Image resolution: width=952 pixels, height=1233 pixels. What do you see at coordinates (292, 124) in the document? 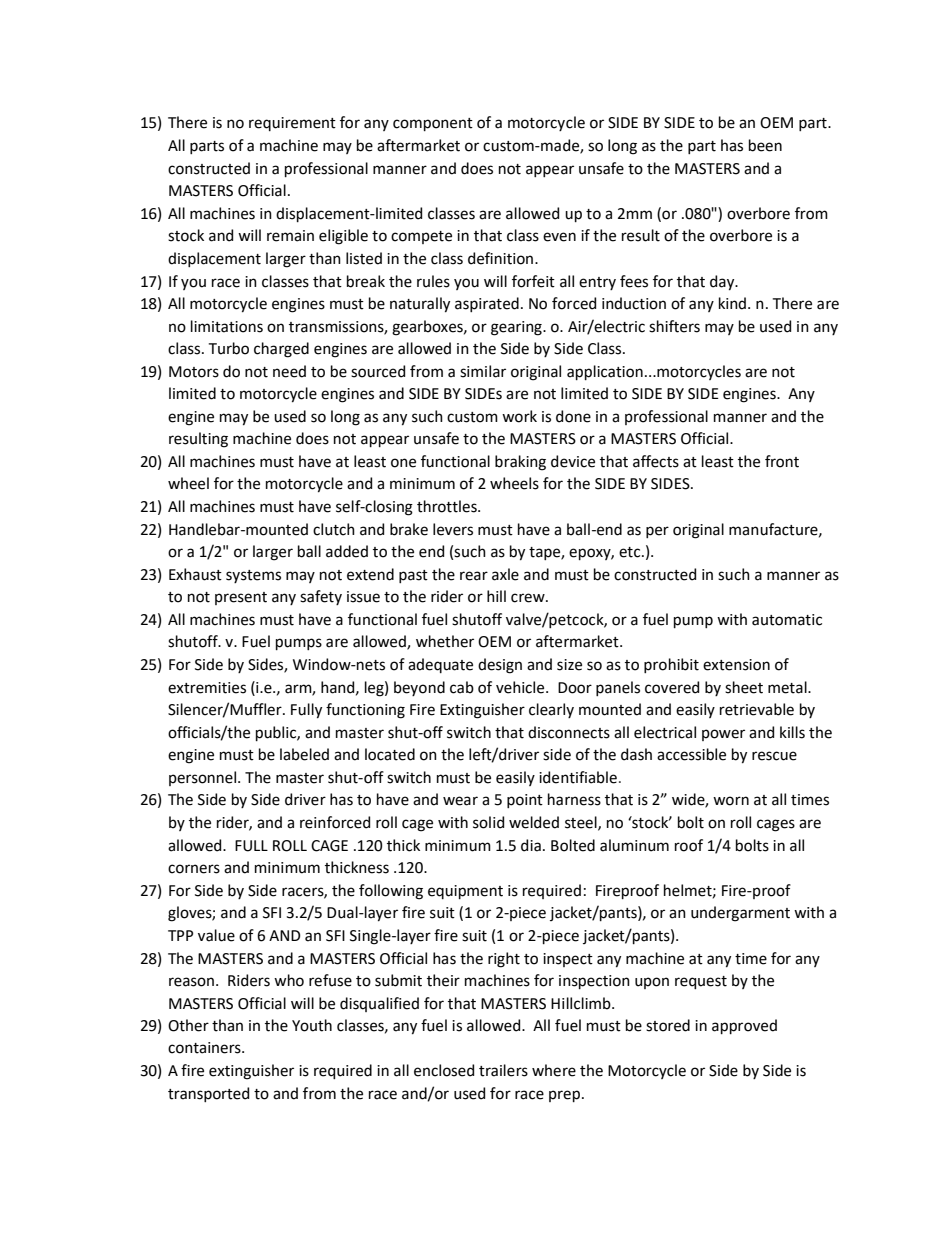
I see `requirement` at bounding box center [292, 124].
